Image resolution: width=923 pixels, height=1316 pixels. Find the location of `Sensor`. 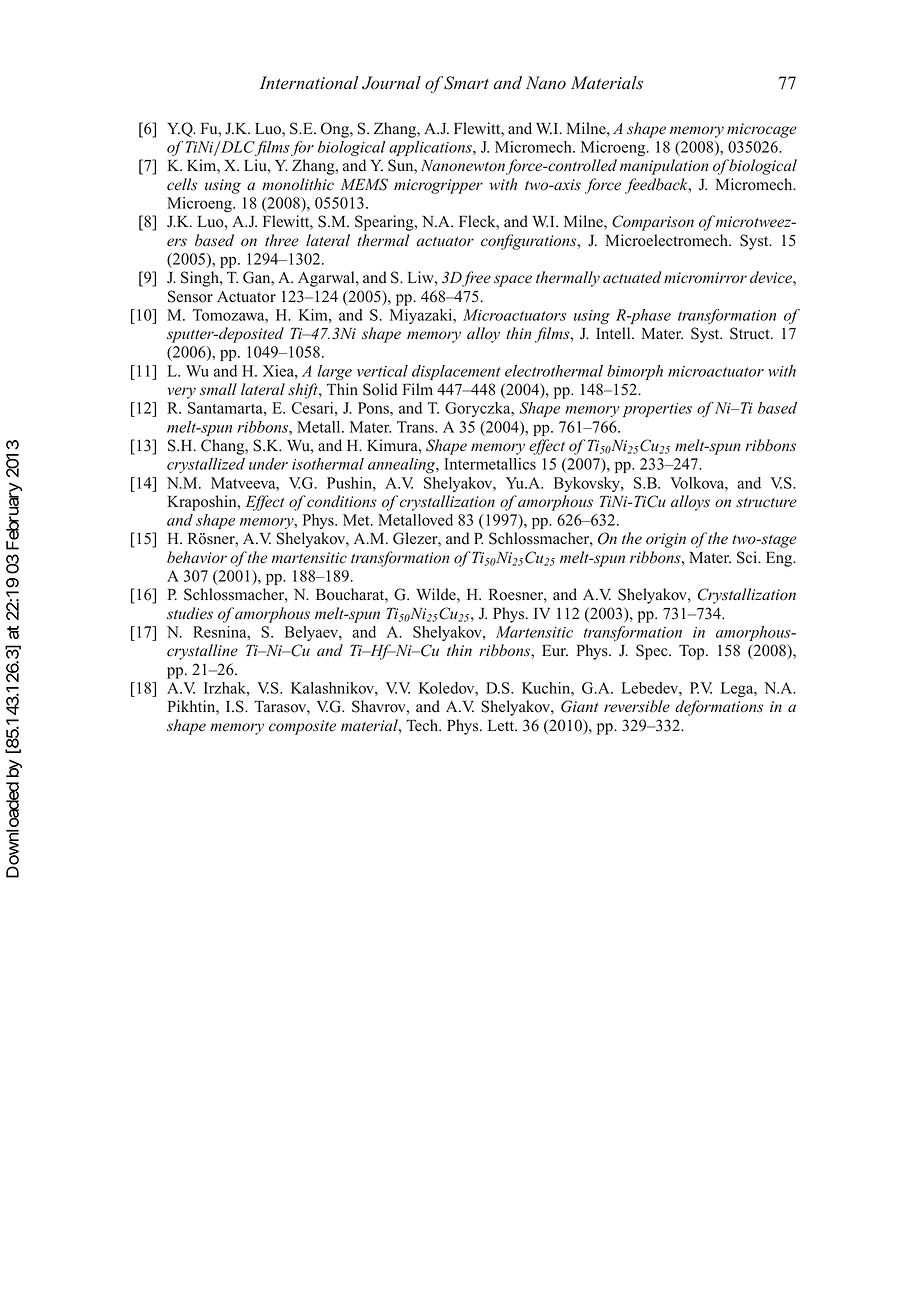

Sensor is located at coordinates (190, 296).
